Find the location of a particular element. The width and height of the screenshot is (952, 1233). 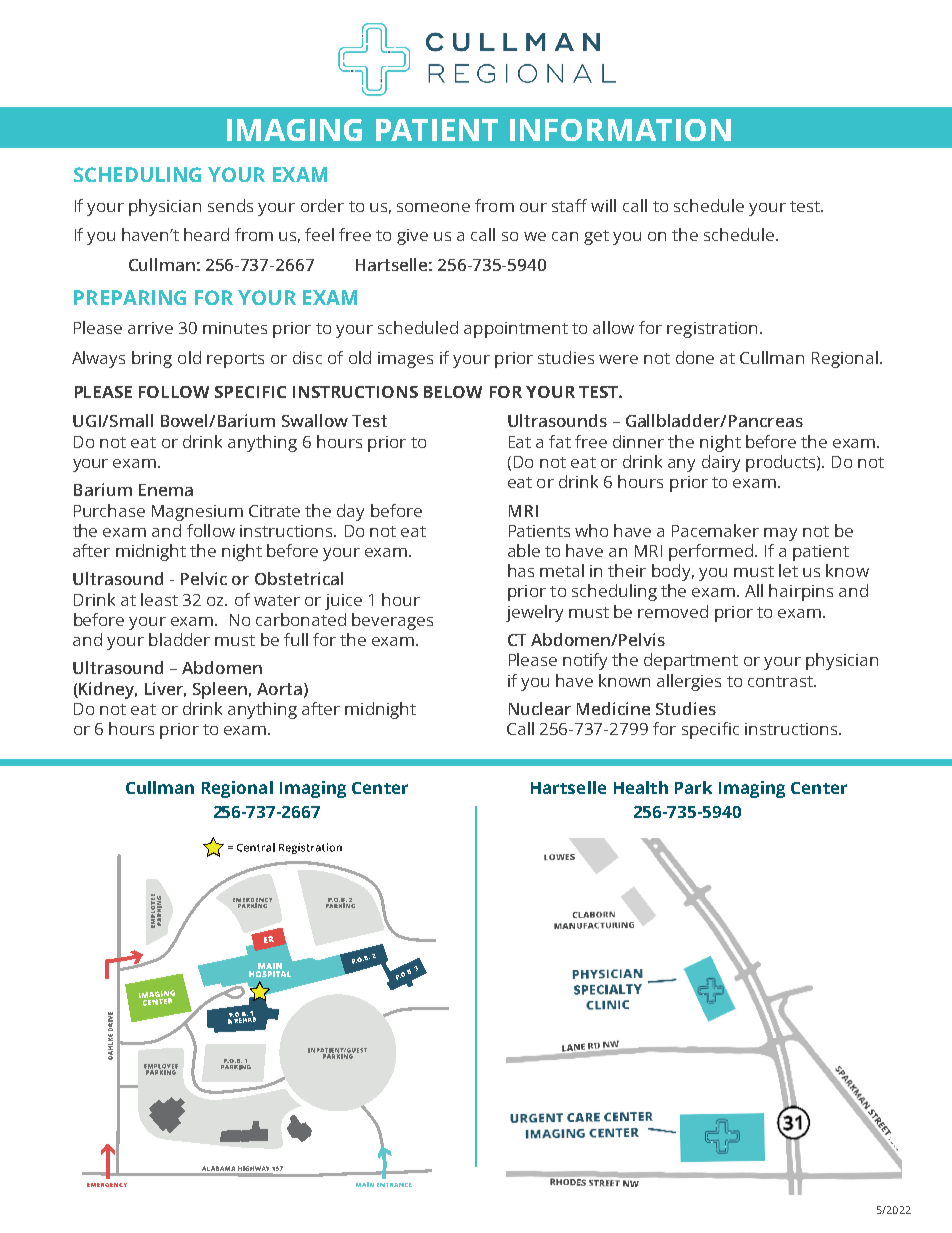

sends is located at coordinates (230, 205).
